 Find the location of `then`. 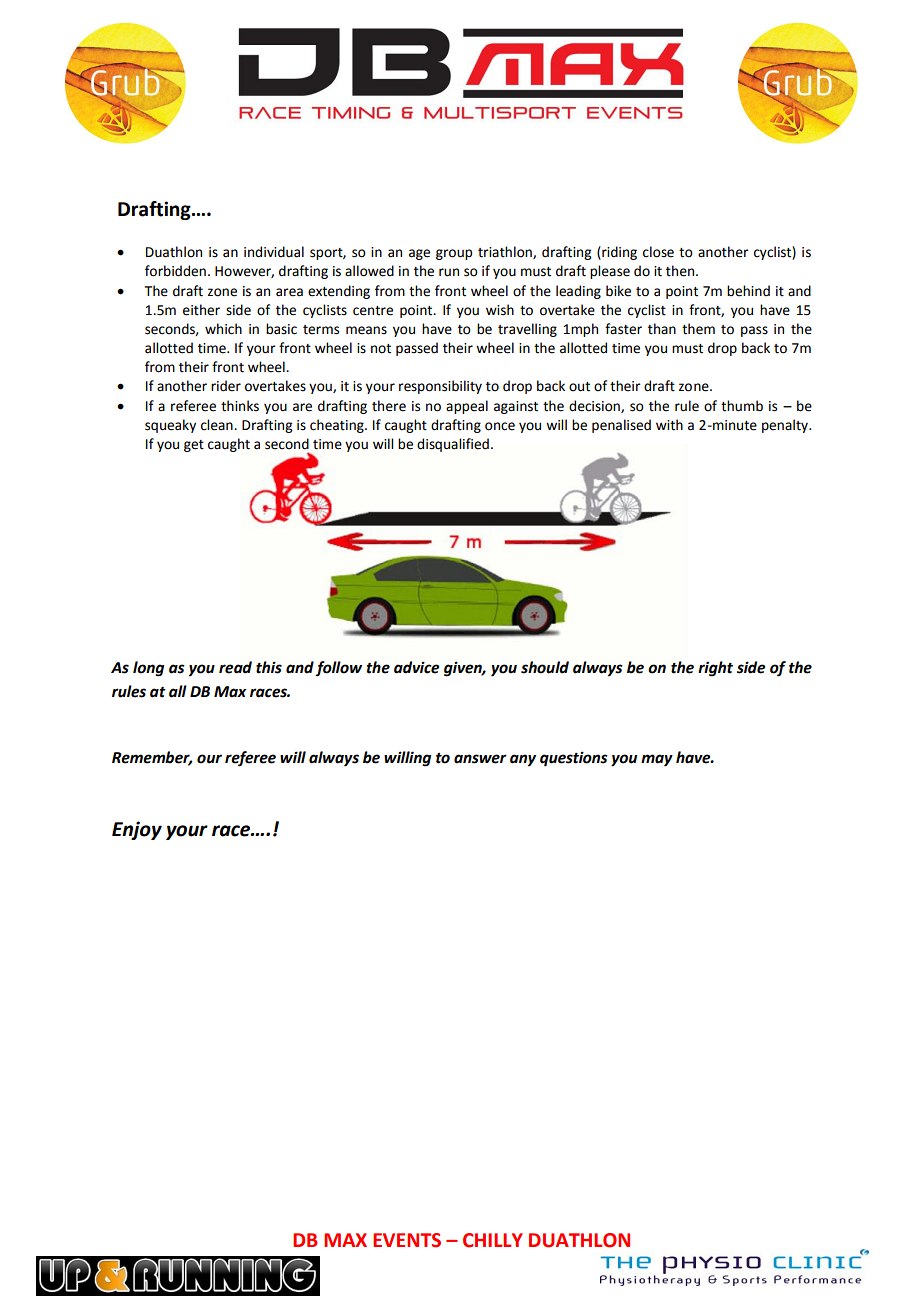

then is located at coordinates (681, 271).
